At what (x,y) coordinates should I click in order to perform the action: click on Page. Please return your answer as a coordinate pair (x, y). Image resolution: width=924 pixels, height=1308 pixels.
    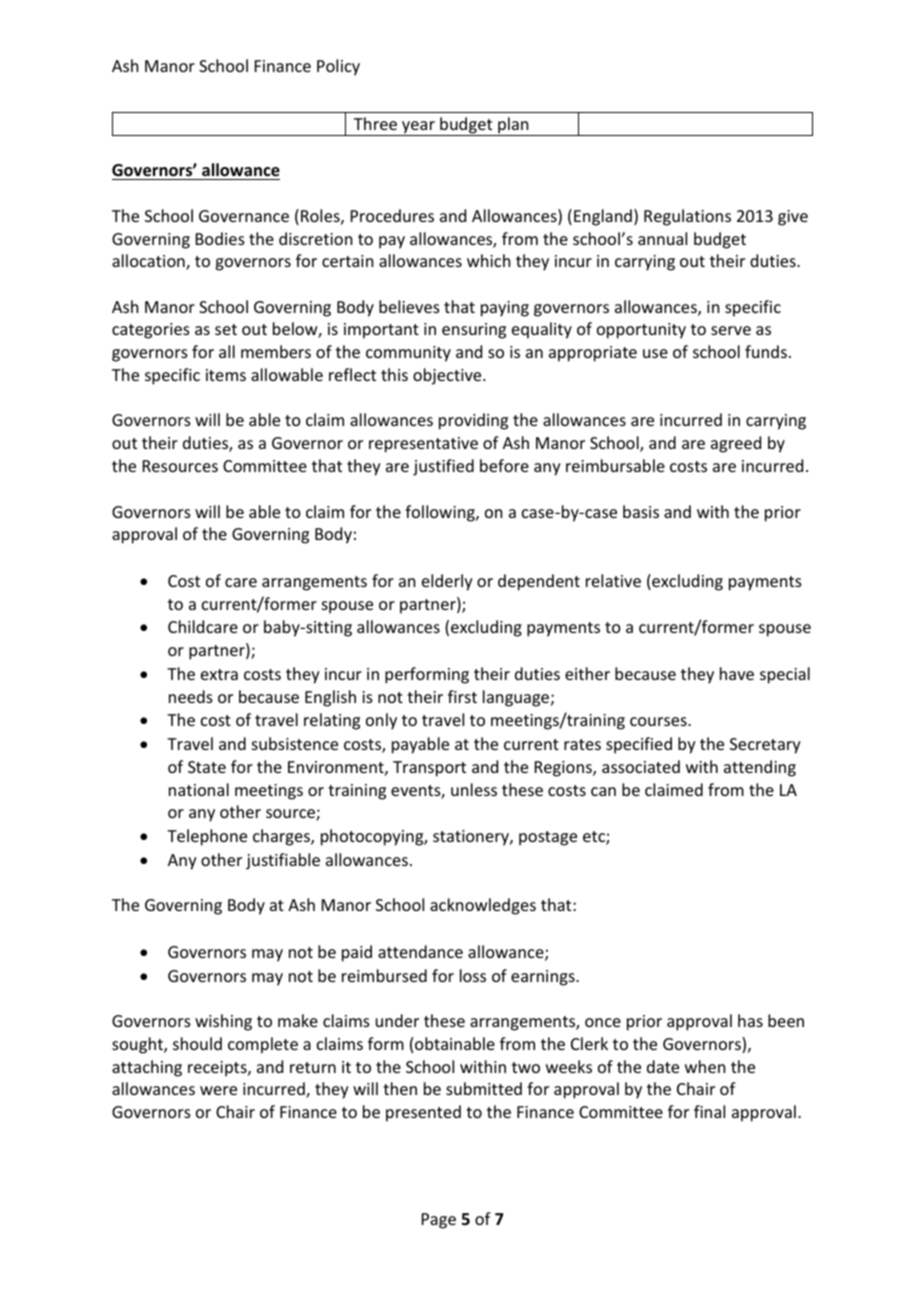
    Looking at the image, I should click on (439, 1221).
